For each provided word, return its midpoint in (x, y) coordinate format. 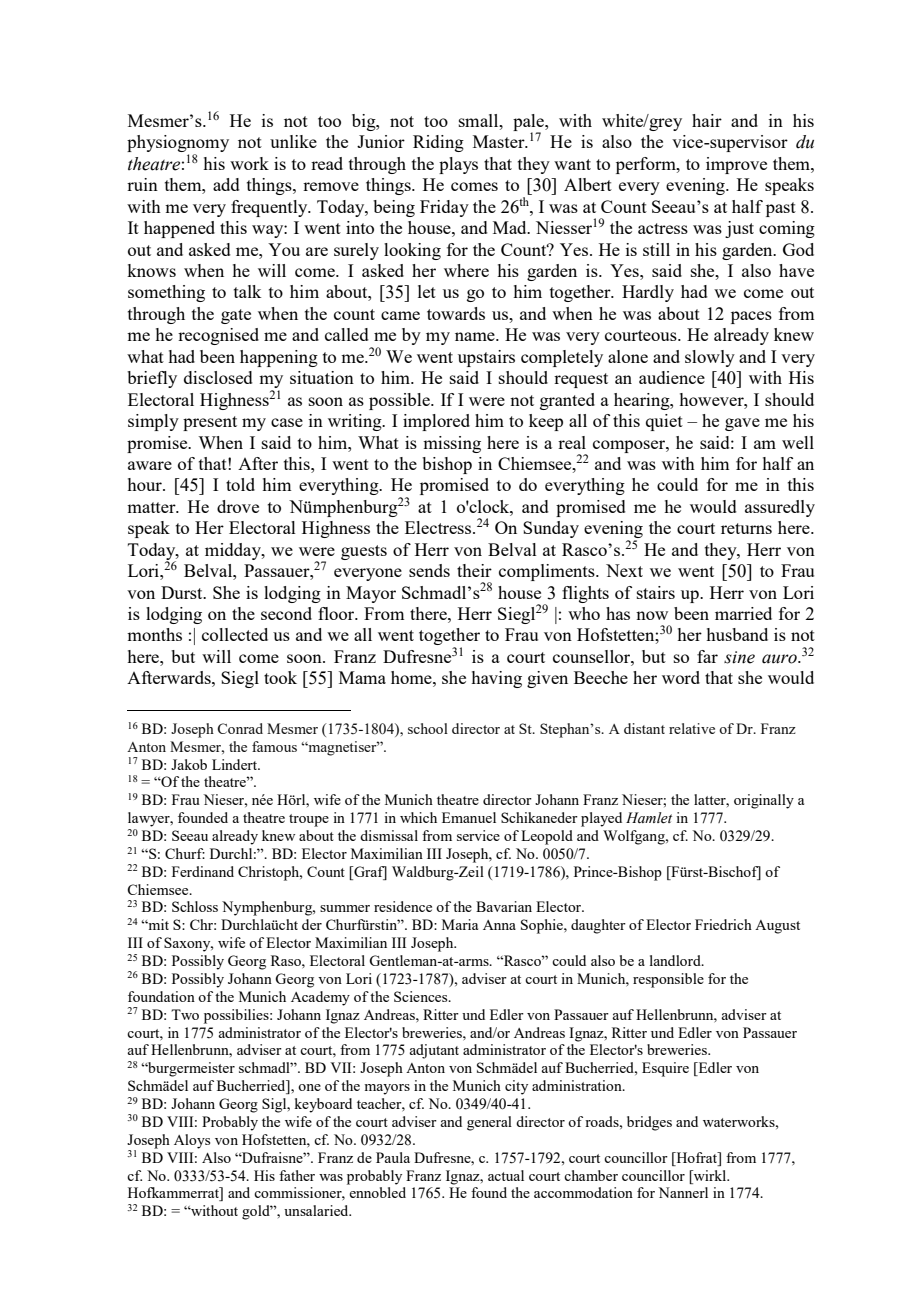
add (226, 184)
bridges (649, 1123)
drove (238, 506)
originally (764, 801)
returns (746, 528)
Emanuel (469, 817)
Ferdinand (203, 871)
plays (458, 165)
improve (736, 165)
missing (452, 444)
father (297, 1175)
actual (506, 1175)
